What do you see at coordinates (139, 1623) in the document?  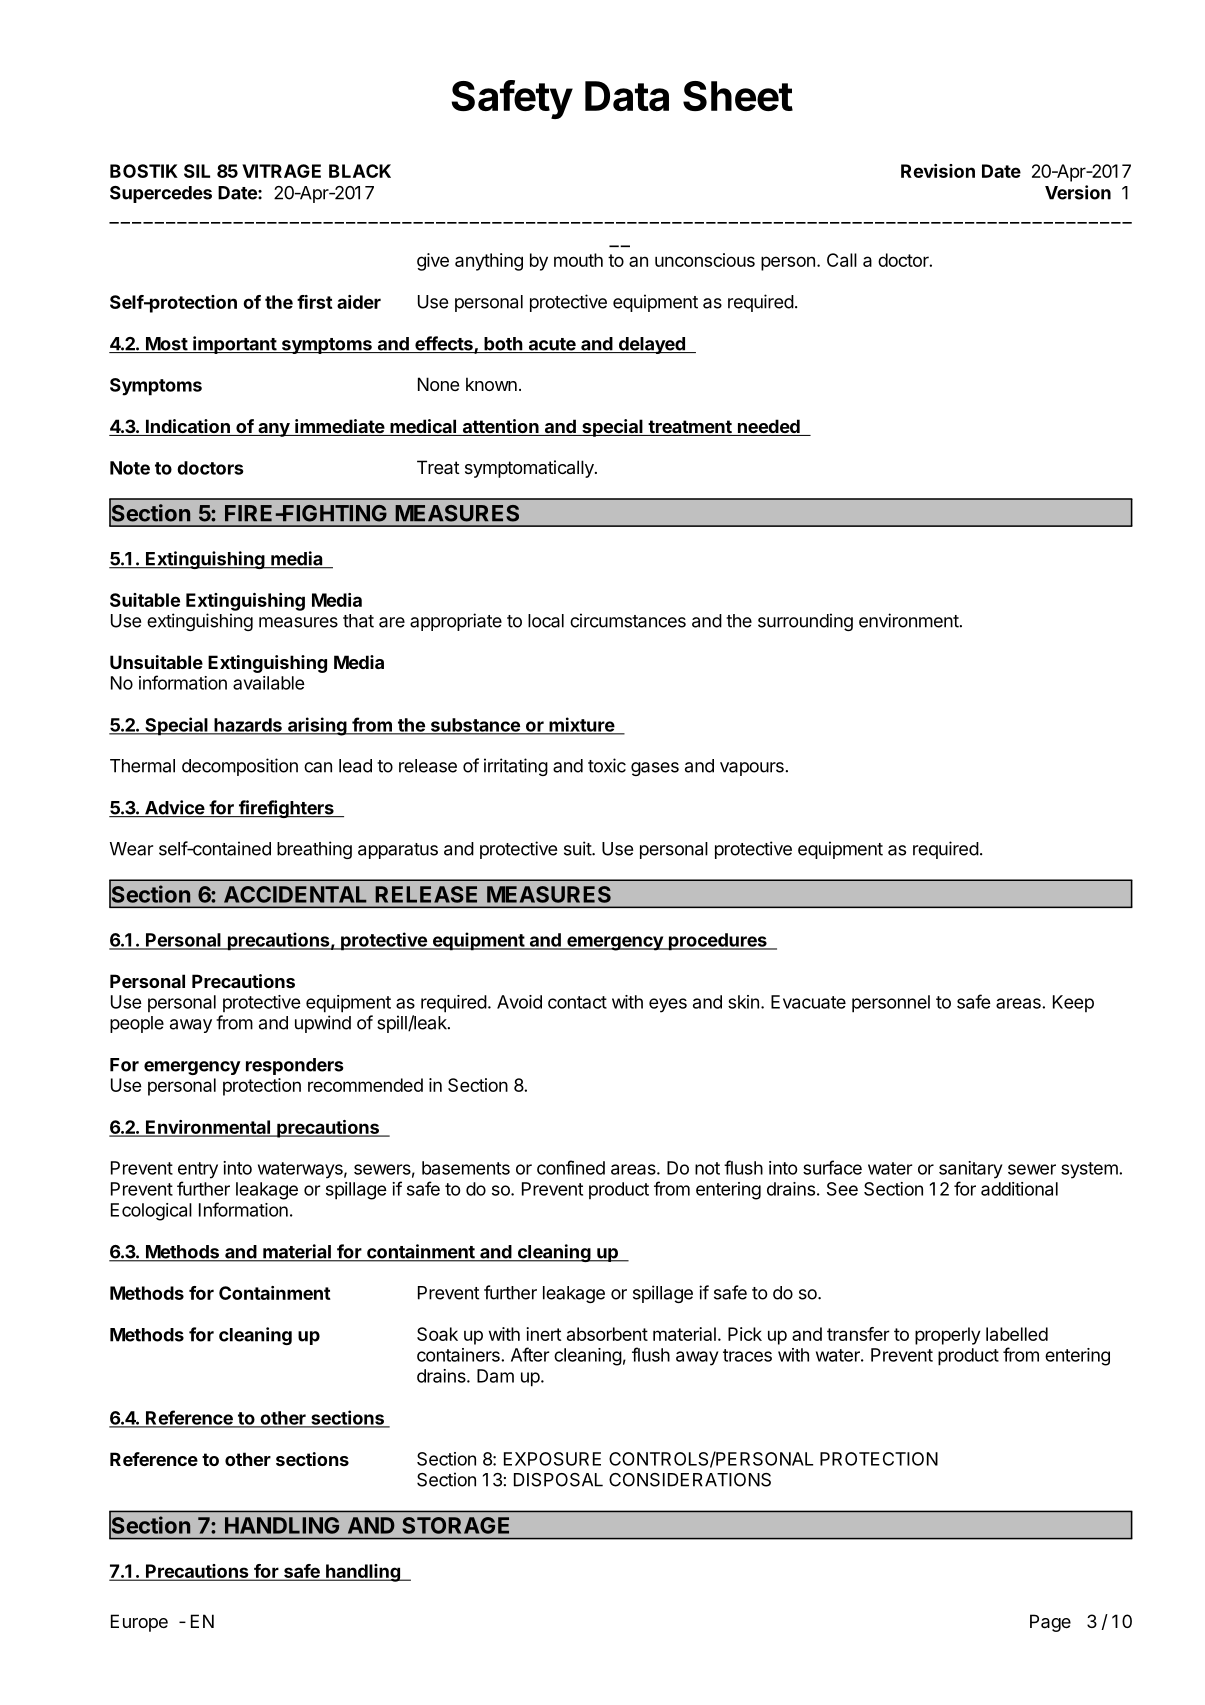 I see `Europe` at bounding box center [139, 1623].
